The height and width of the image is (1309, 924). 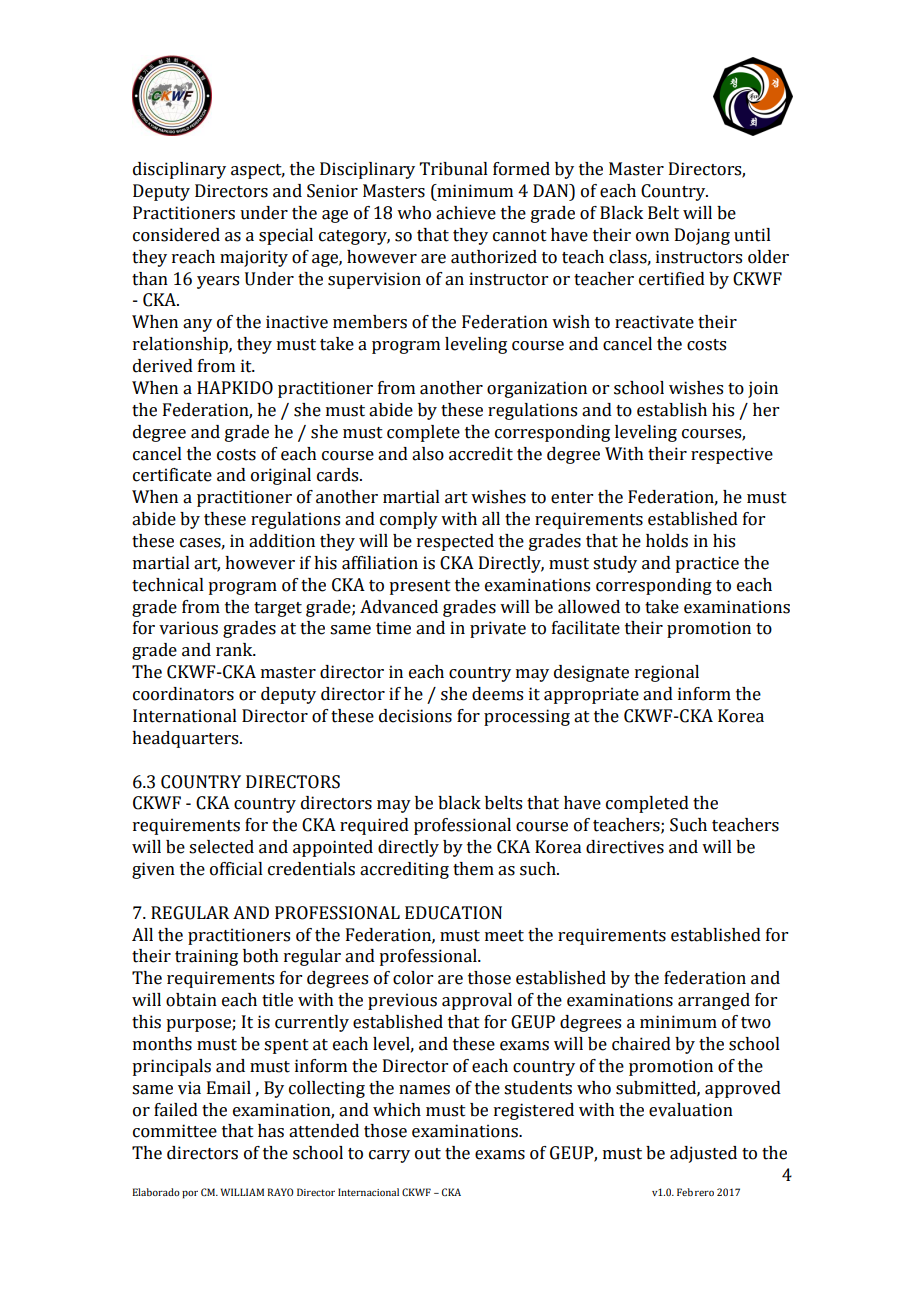 I want to click on training, so click(x=206, y=957).
